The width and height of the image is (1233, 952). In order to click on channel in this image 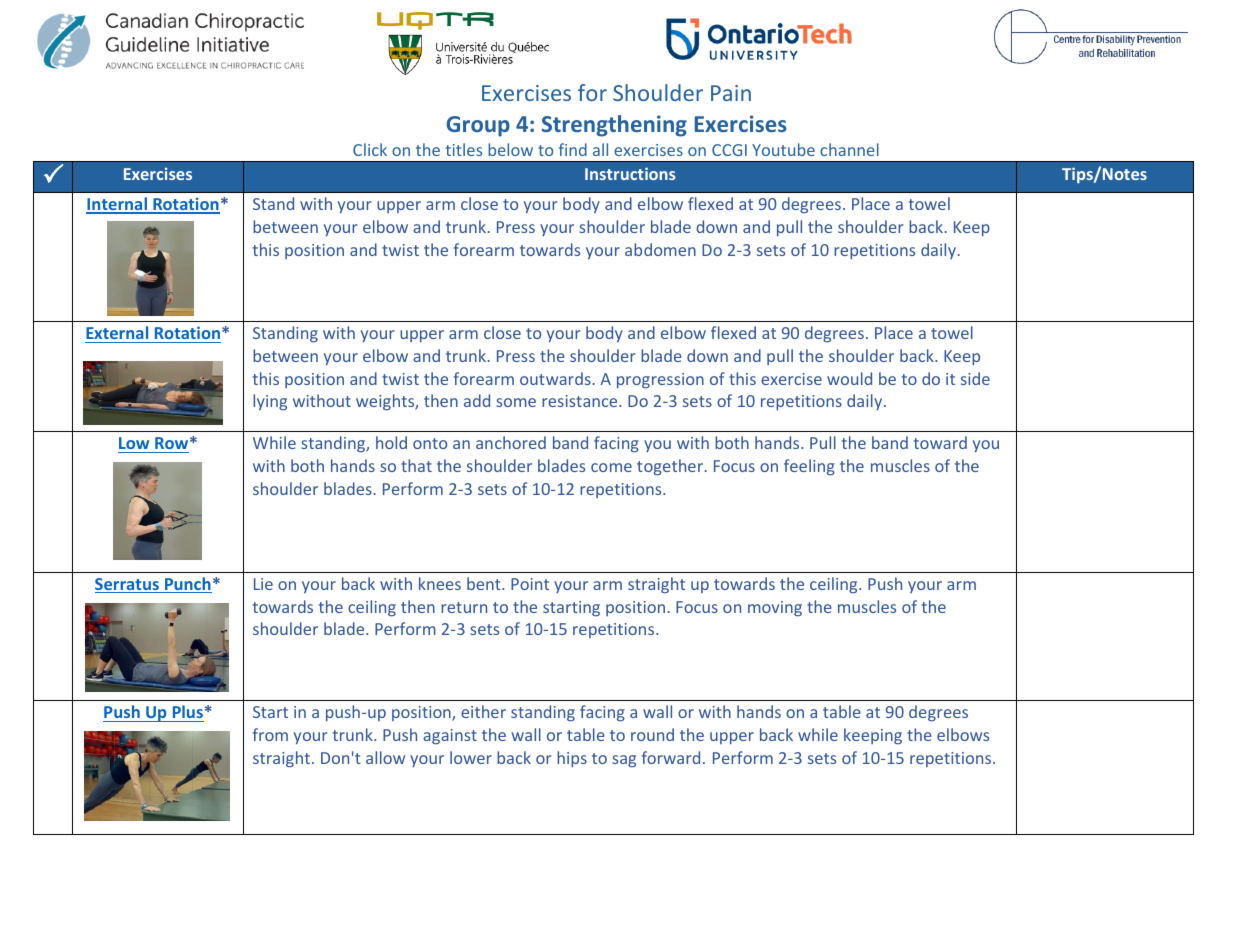, I will do `click(849, 149)`.
